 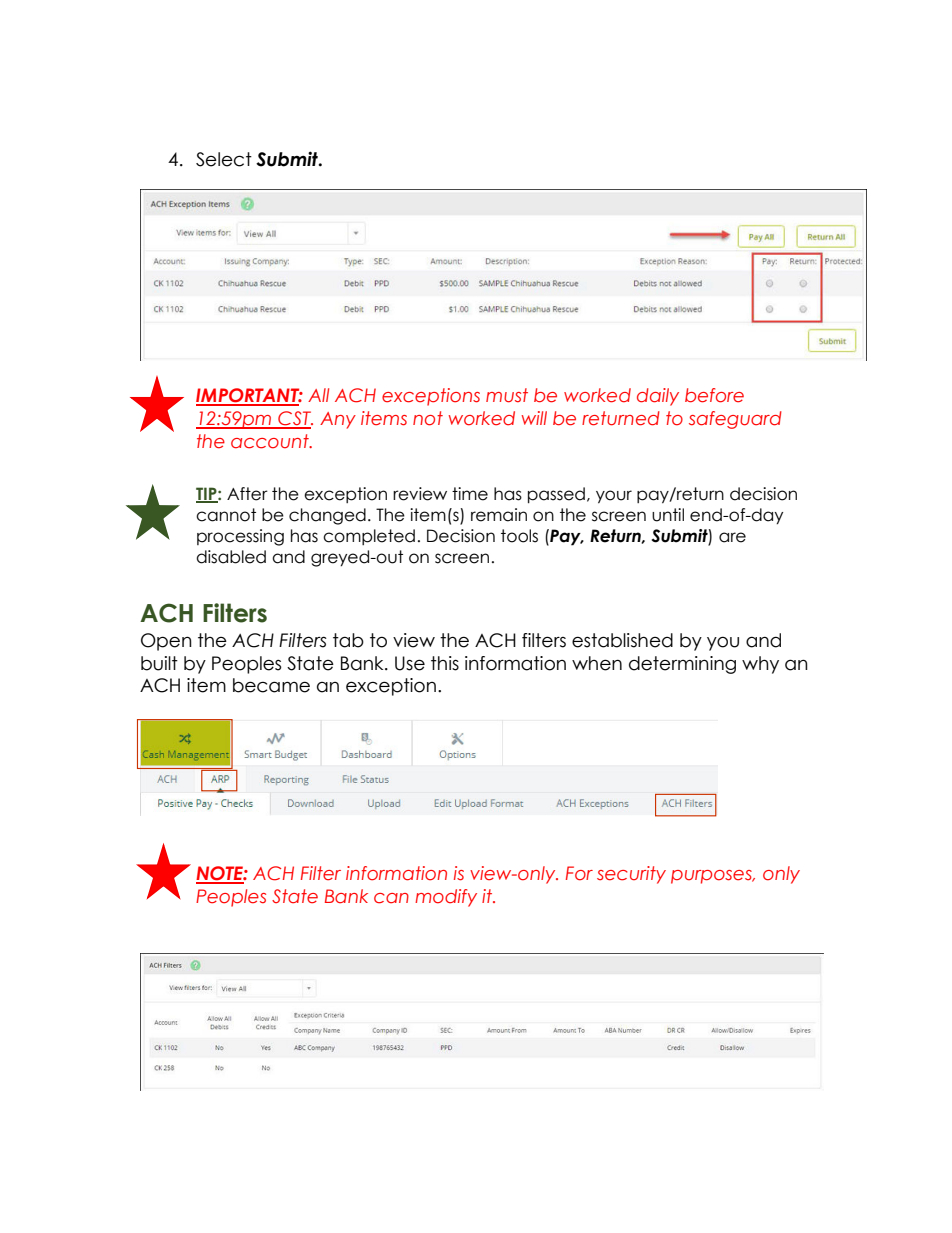 I want to click on Select, so click(x=224, y=159).
